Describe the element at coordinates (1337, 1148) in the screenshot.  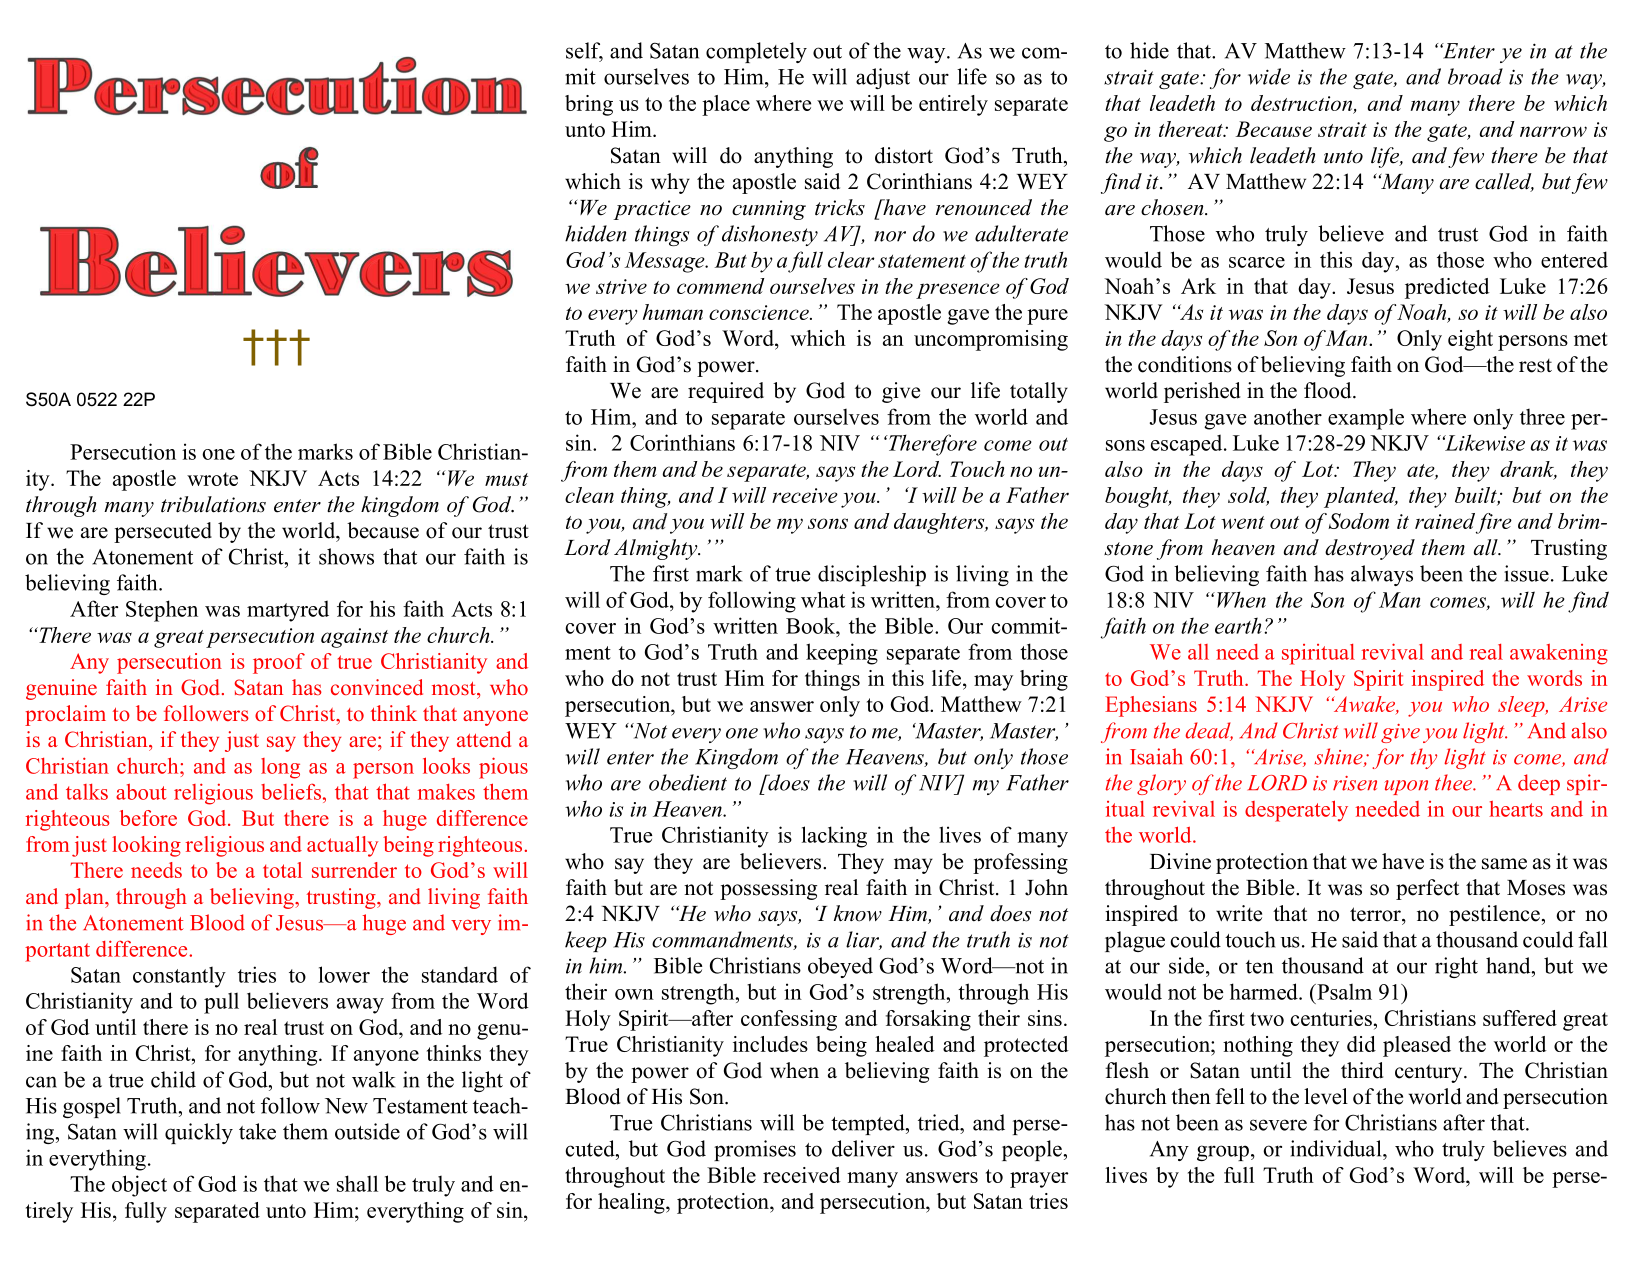
I see `individual` at that location.
